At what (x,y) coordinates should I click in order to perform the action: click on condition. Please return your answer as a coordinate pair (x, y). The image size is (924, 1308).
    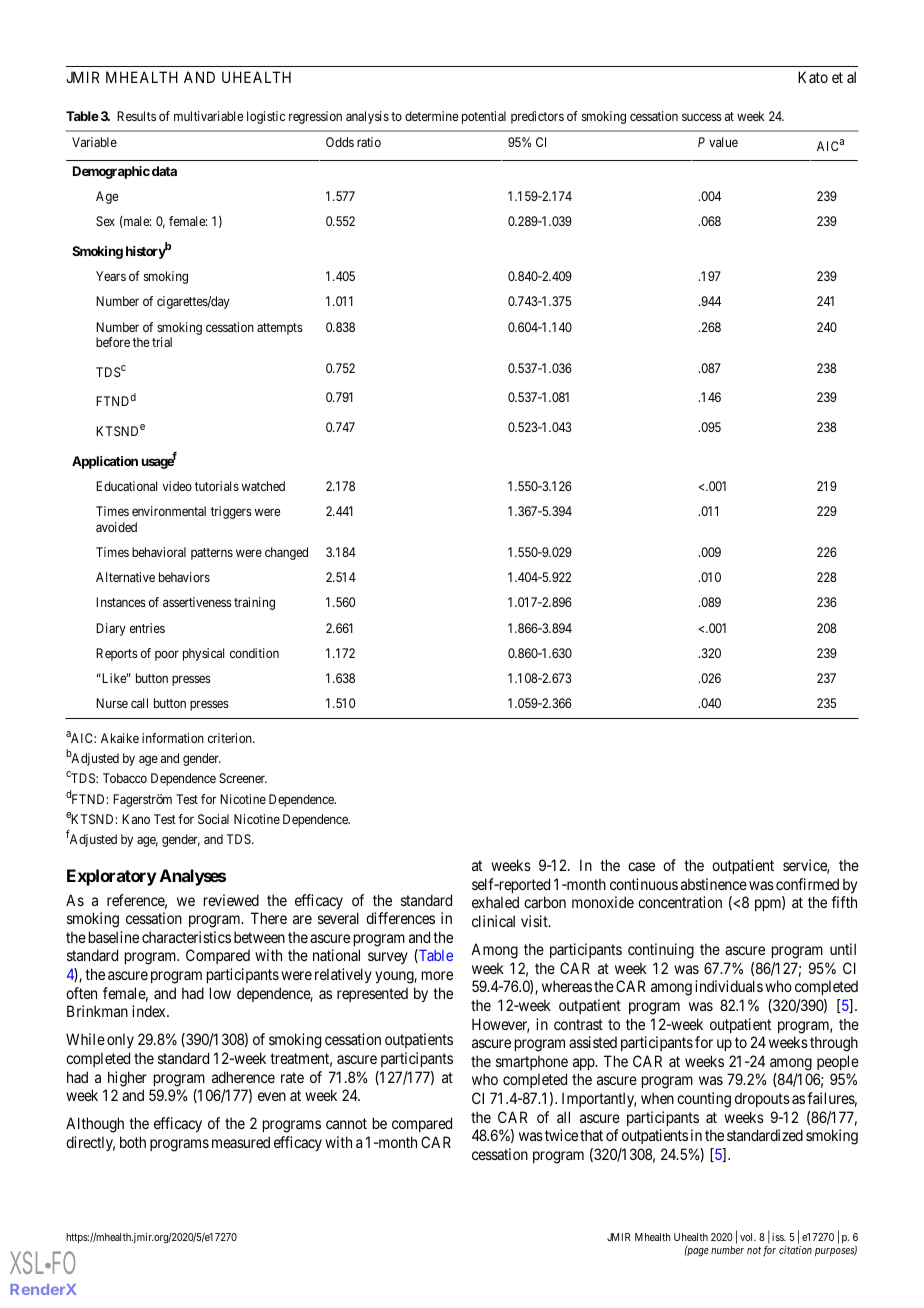
    Looking at the image, I should click on (254, 653).
